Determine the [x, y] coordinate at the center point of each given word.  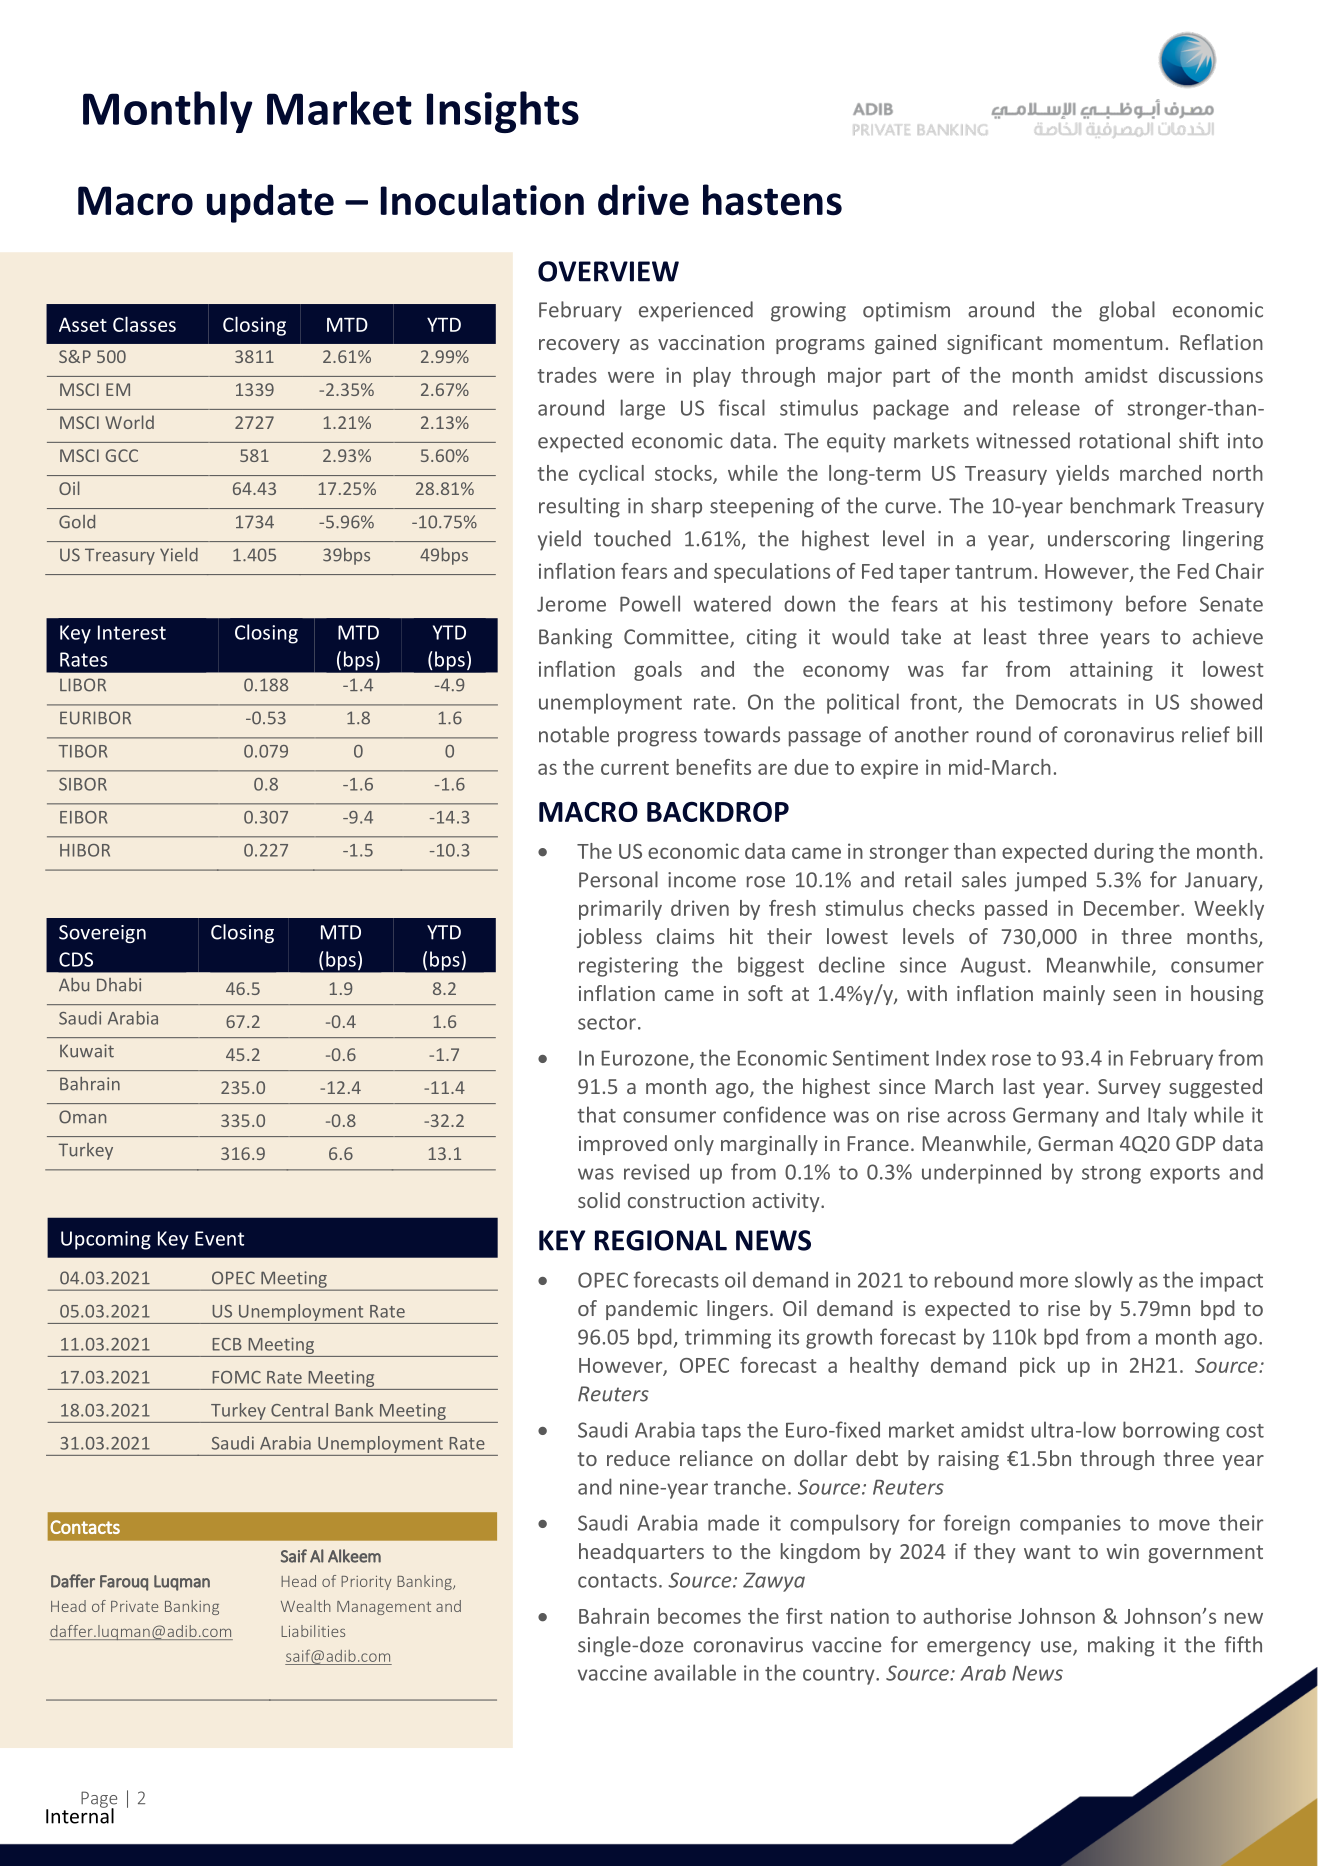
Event [219, 1238]
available [695, 1672]
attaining [1111, 671]
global [1127, 311]
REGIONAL [661, 1240]
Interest [132, 632]
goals [658, 671]
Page [99, 1800]
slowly [1104, 1281]
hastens [772, 200]
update [270, 203]
